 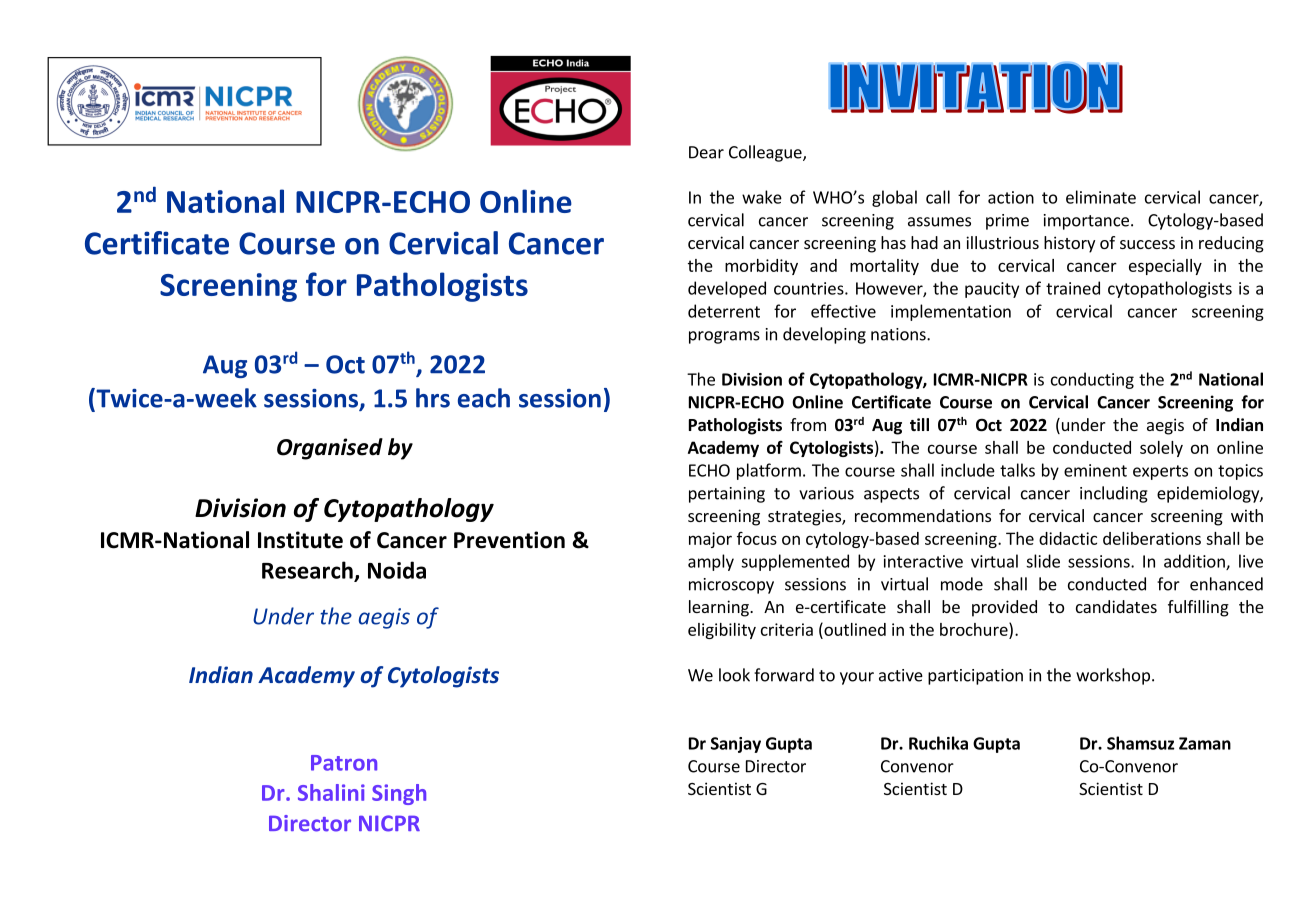 I want to click on hrs, so click(x=433, y=398).
